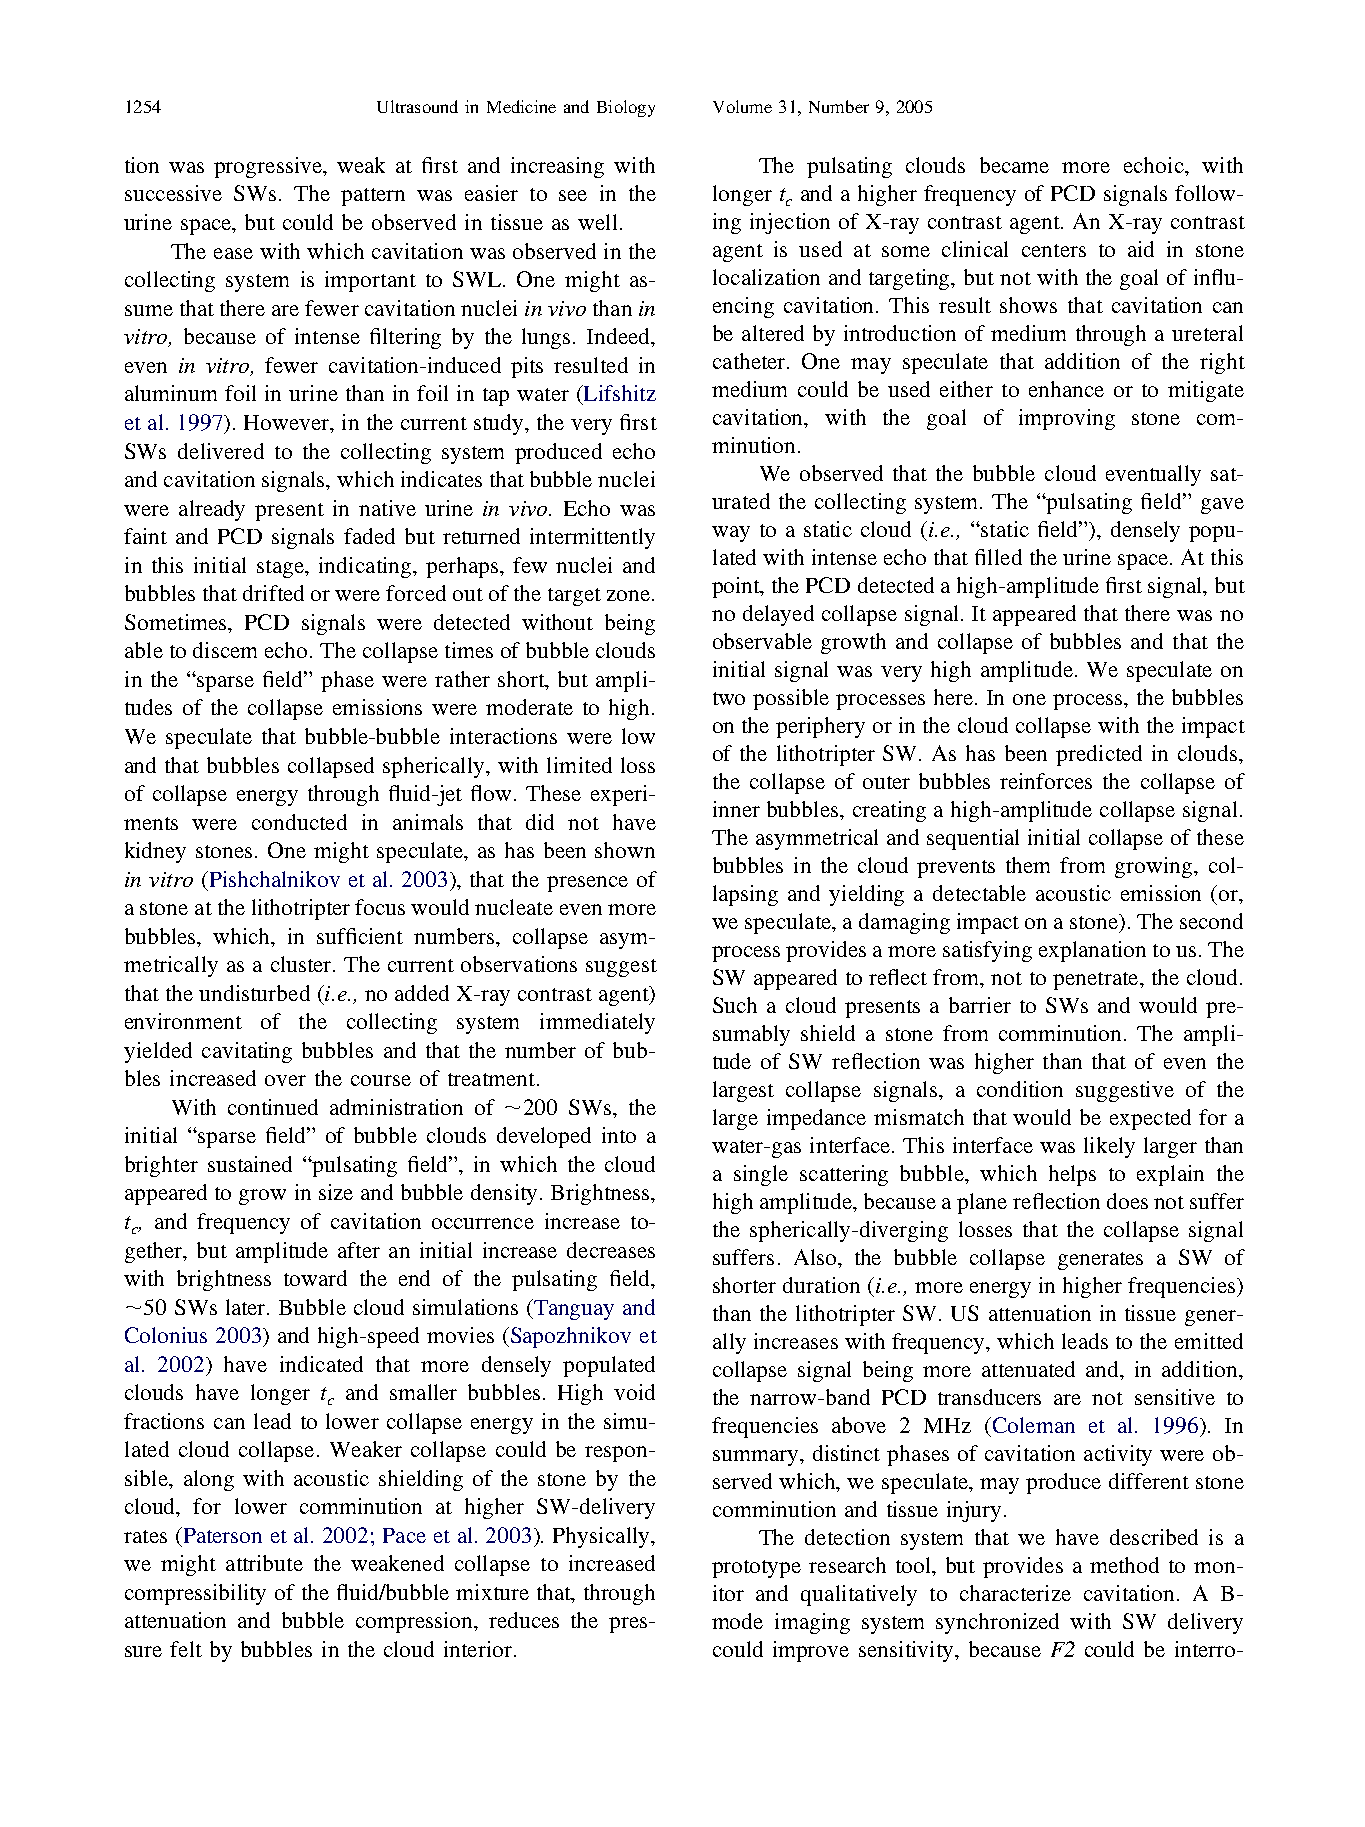  Describe the element at coordinates (273, 593) in the screenshot. I see `drifted` at that location.
